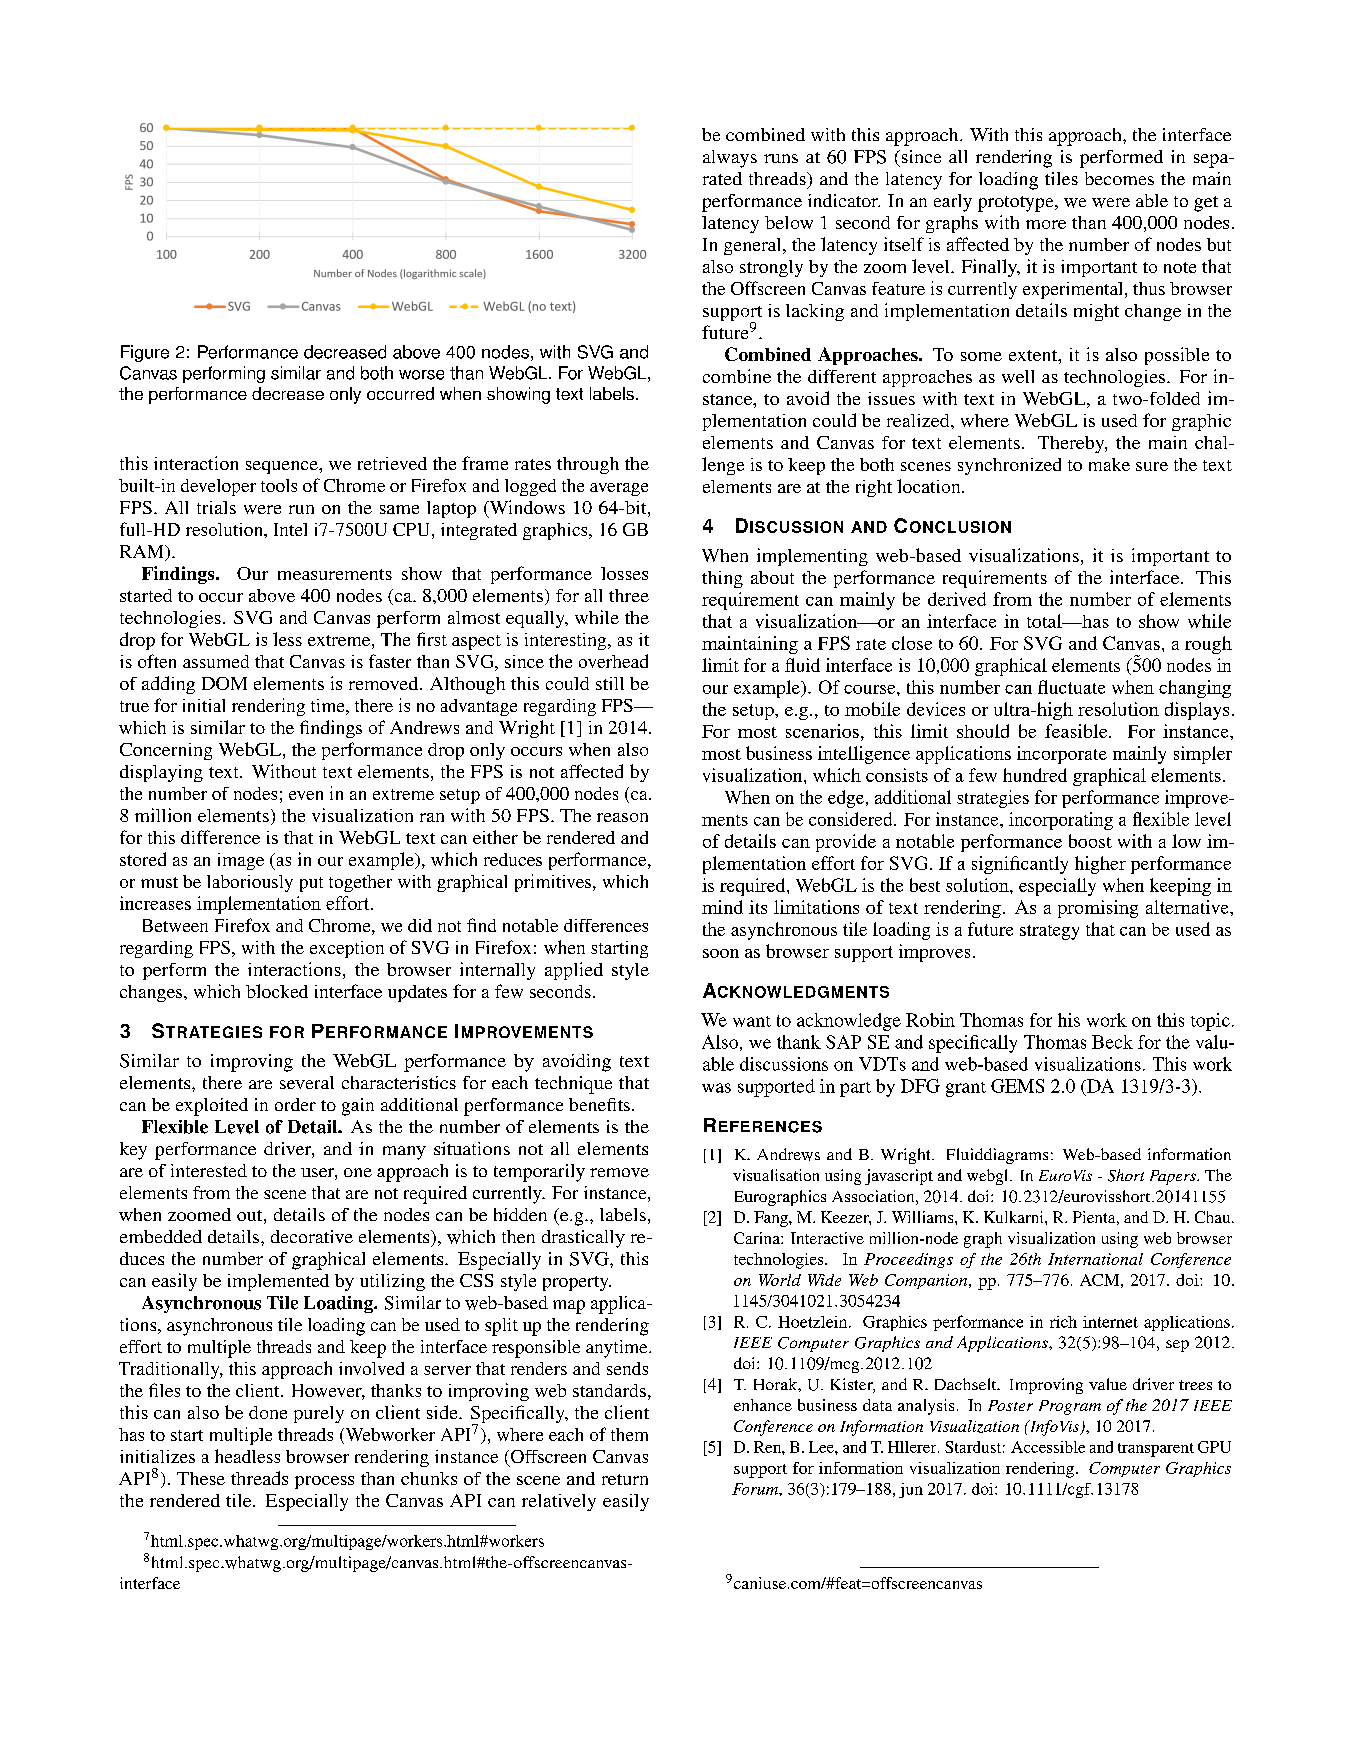 The width and height of the screenshot is (1351, 1748). Describe the element at coordinates (1119, 178) in the screenshot. I see `becomes` at that location.
